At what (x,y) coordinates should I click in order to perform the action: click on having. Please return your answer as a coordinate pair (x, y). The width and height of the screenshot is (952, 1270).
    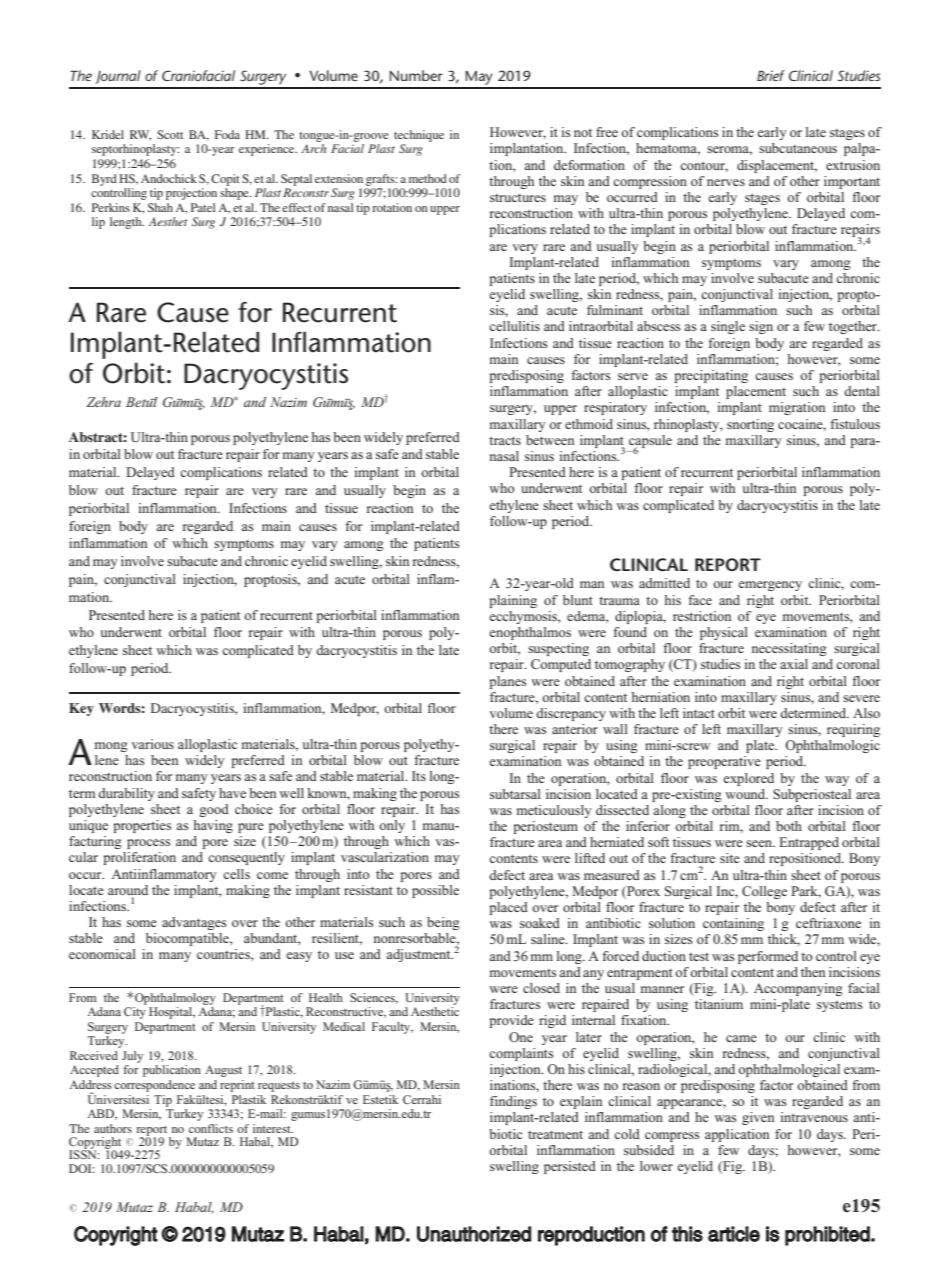
    Looking at the image, I should click on (213, 826).
